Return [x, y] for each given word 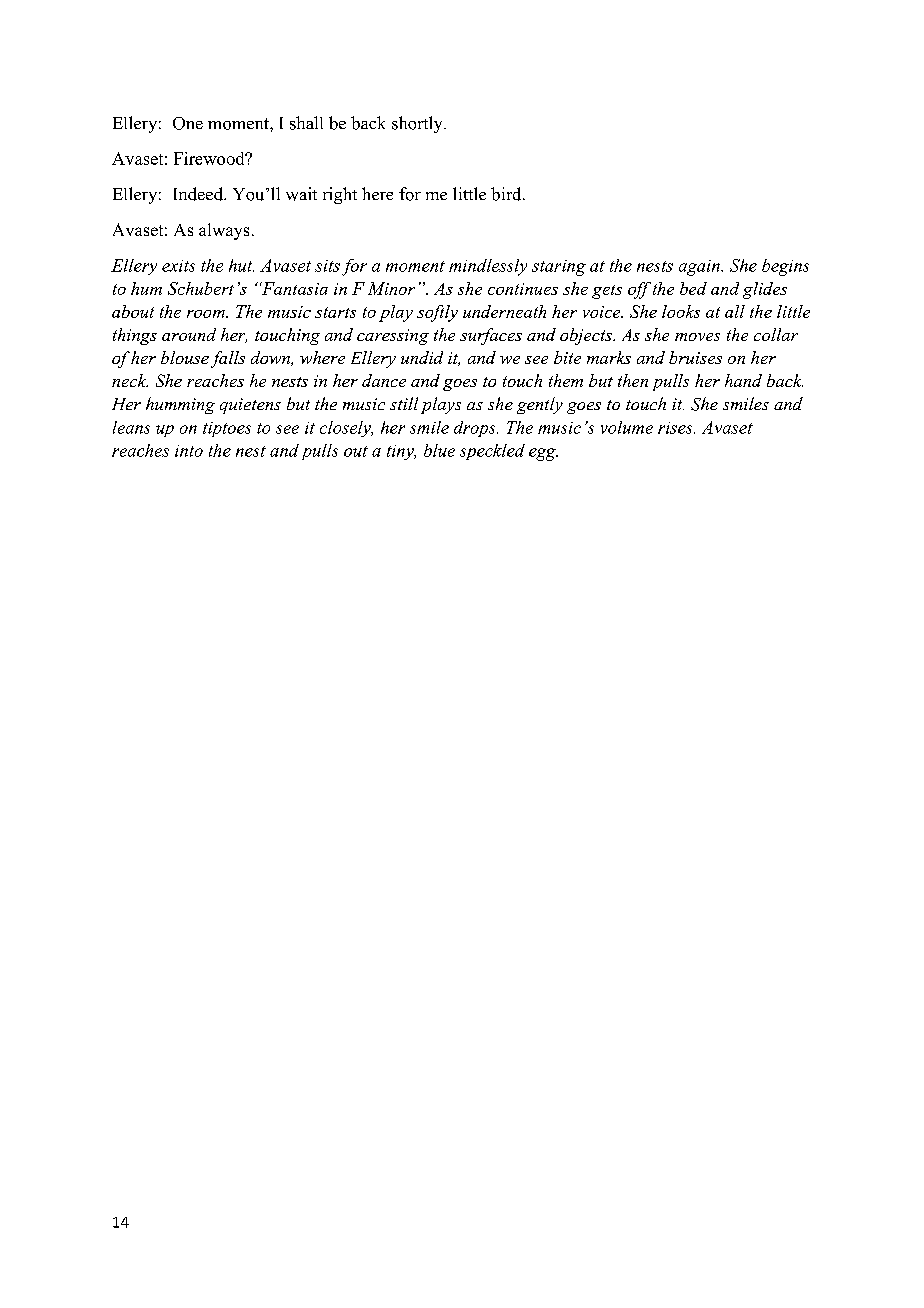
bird [507, 194]
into [189, 451]
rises [676, 428]
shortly [418, 124]
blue [439, 450]
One [188, 123]
